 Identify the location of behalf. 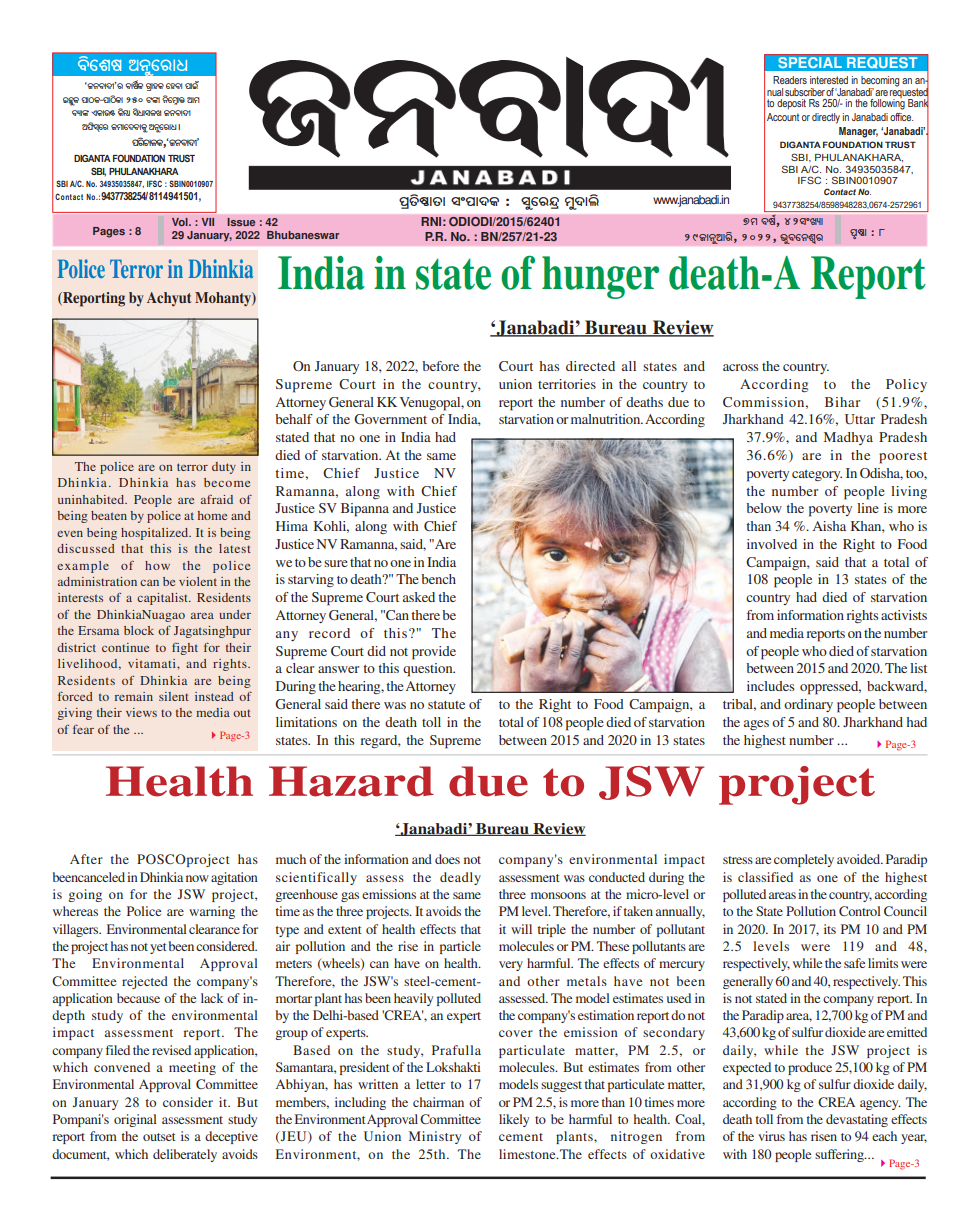
(294, 419).
